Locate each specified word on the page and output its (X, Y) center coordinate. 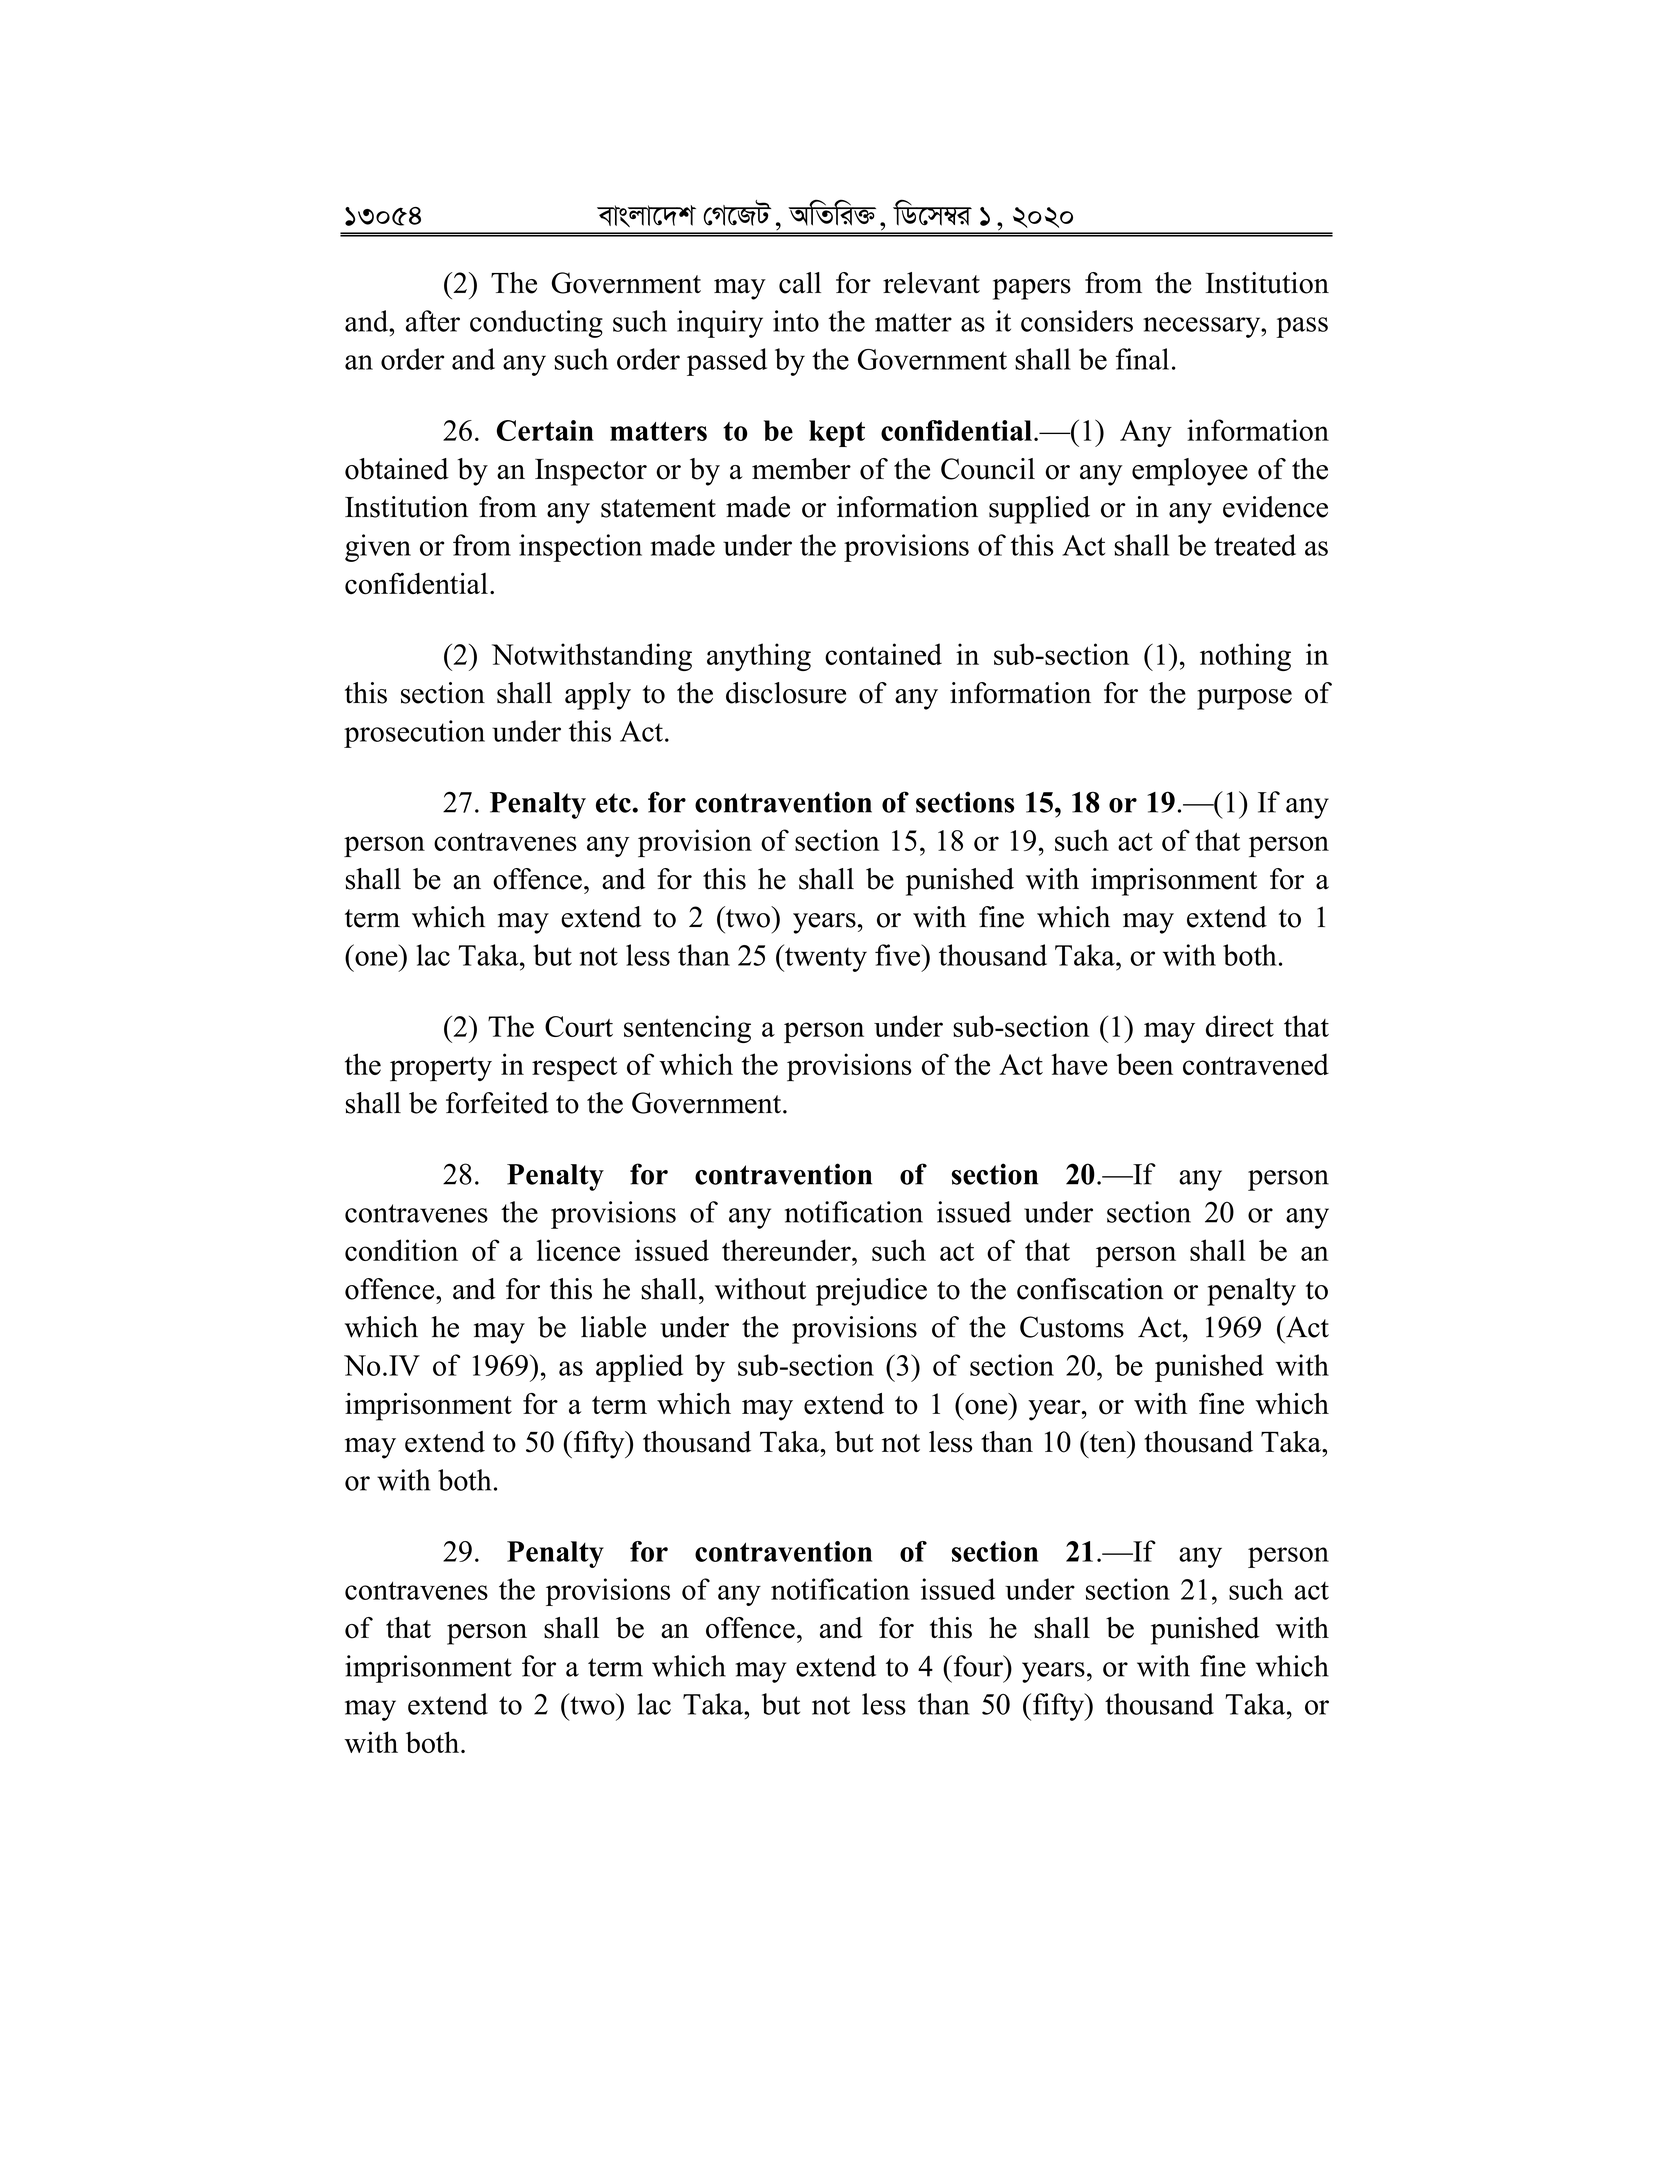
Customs (1072, 1327)
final (1142, 359)
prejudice (871, 1292)
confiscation (1090, 1289)
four (978, 1666)
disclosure (786, 693)
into (796, 321)
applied (639, 1368)
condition (401, 1250)
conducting (536, 324)
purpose (1244, 699)
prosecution (414, 734)
